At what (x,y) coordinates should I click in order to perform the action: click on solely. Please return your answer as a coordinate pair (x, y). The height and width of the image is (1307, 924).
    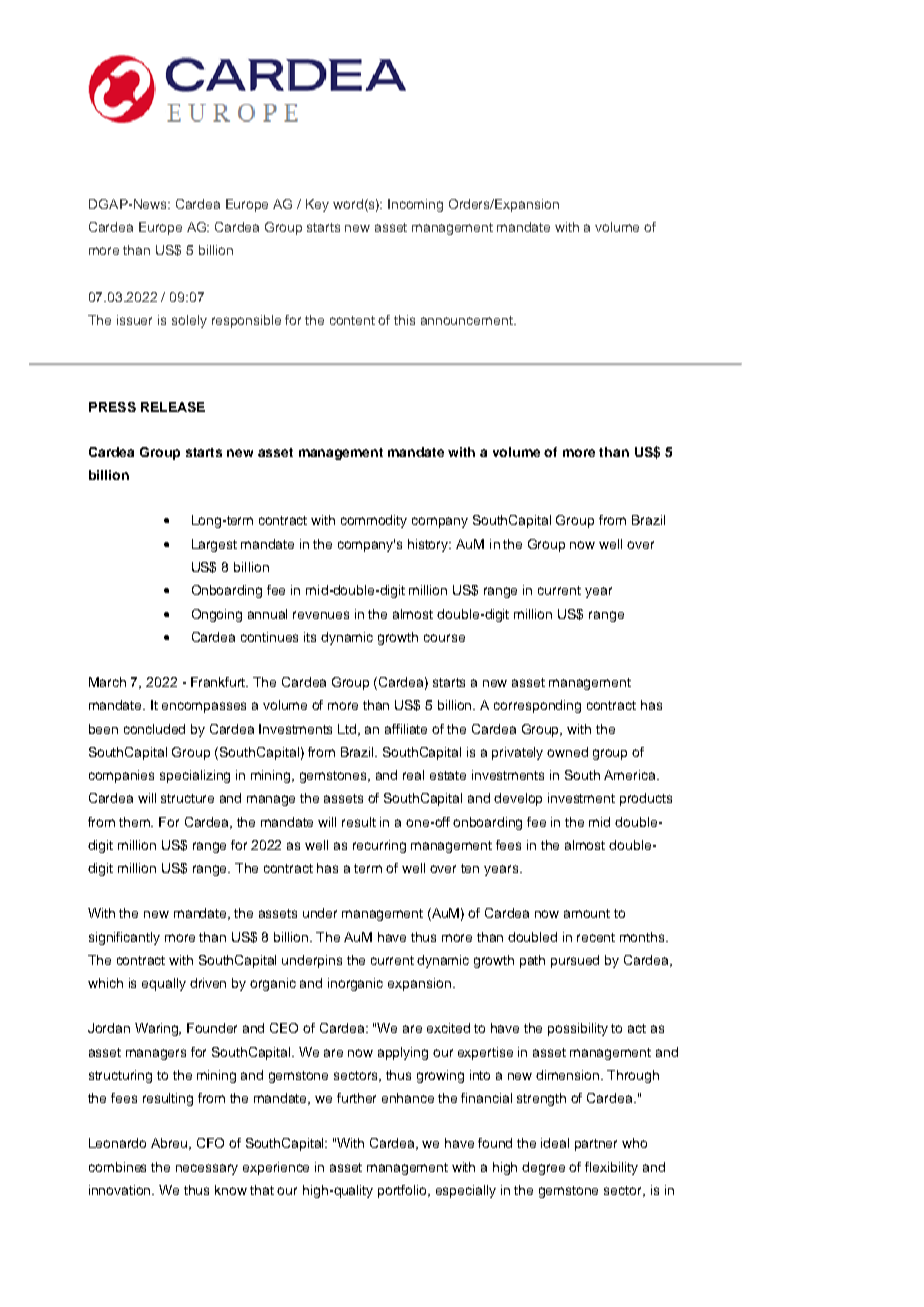
    Looking at the image, I should click on (189, 321).
